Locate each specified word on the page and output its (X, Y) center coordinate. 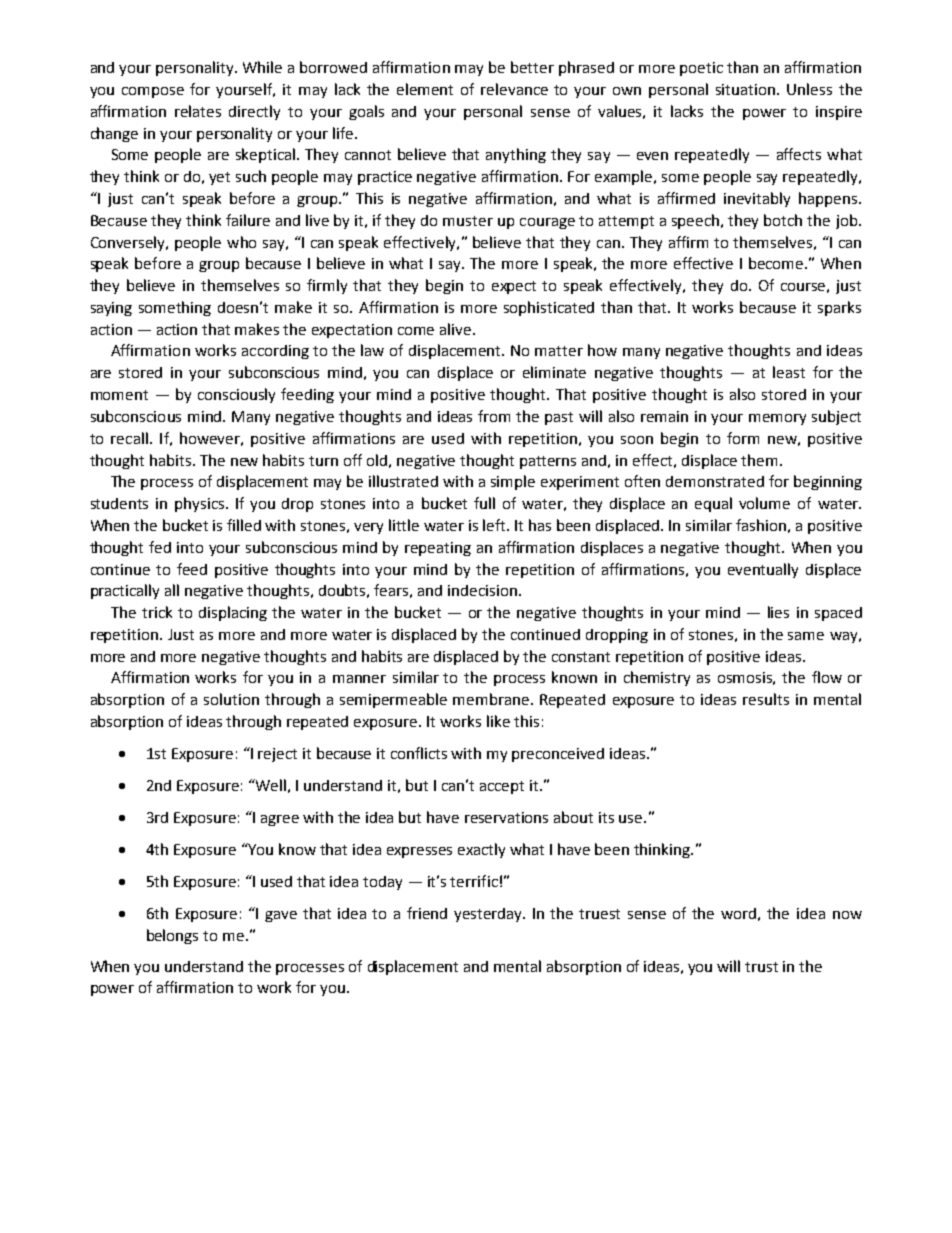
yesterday (489, 915)
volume (764, 503)
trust (761, 967)
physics (201, 504)
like (498, 721)
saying (111, 309)
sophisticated (549, 308)
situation (747, 89)
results (766, 699)
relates (198, 111)
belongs (172, 936)
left (496, 525)
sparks (839, 308)
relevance (514, 89)
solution (231, 699)
